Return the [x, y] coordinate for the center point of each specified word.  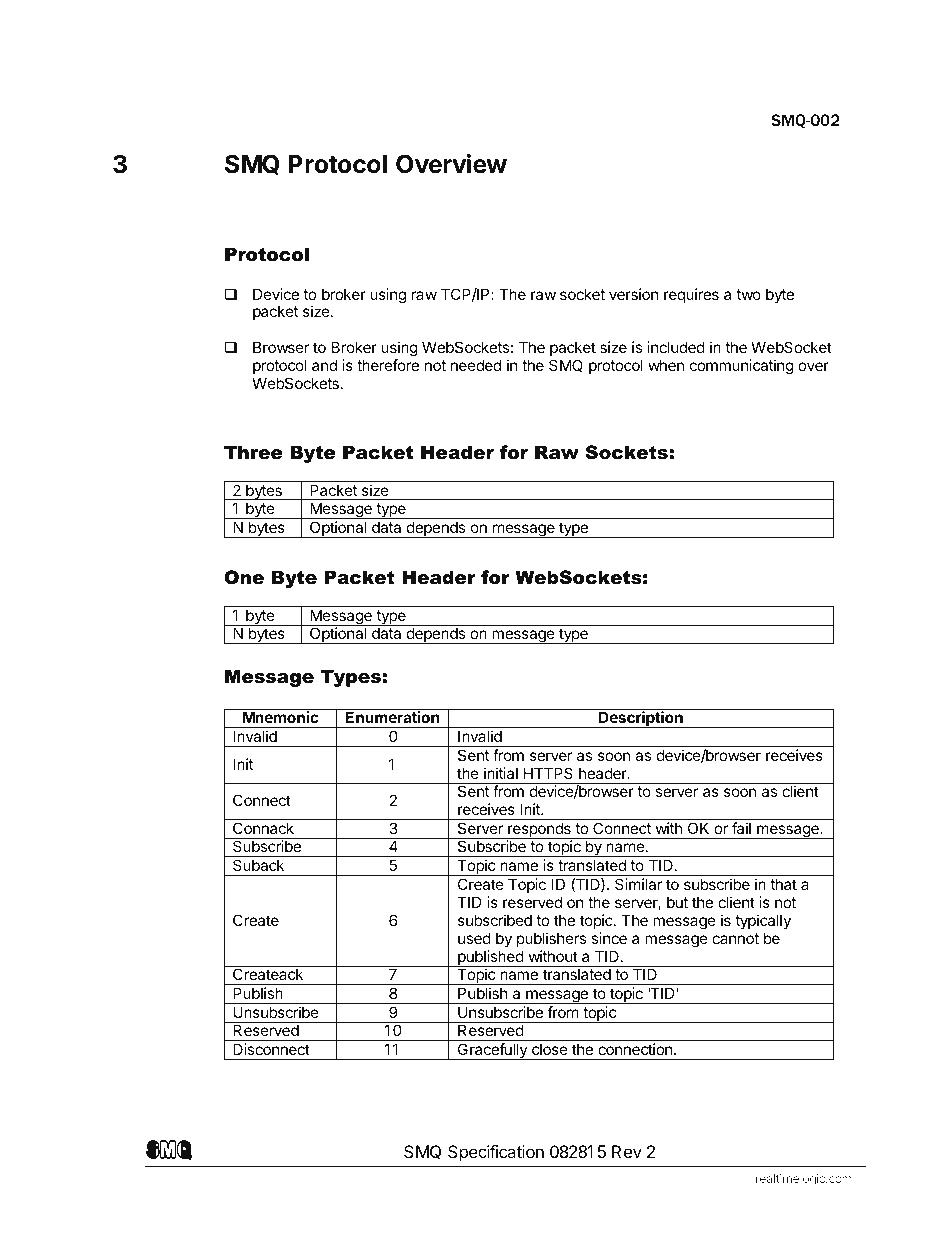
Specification [496, 1153]
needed [476, 365]
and [324, 365]
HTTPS [548, 773]
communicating [742, 367]
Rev [627, 1151]
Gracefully [492, 1051]
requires [691, 295]
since [609, 938]
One [244, 577]
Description [641, 719]
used [474, 938]
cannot [735, 938]
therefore [388, 365]
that [783, 884]
